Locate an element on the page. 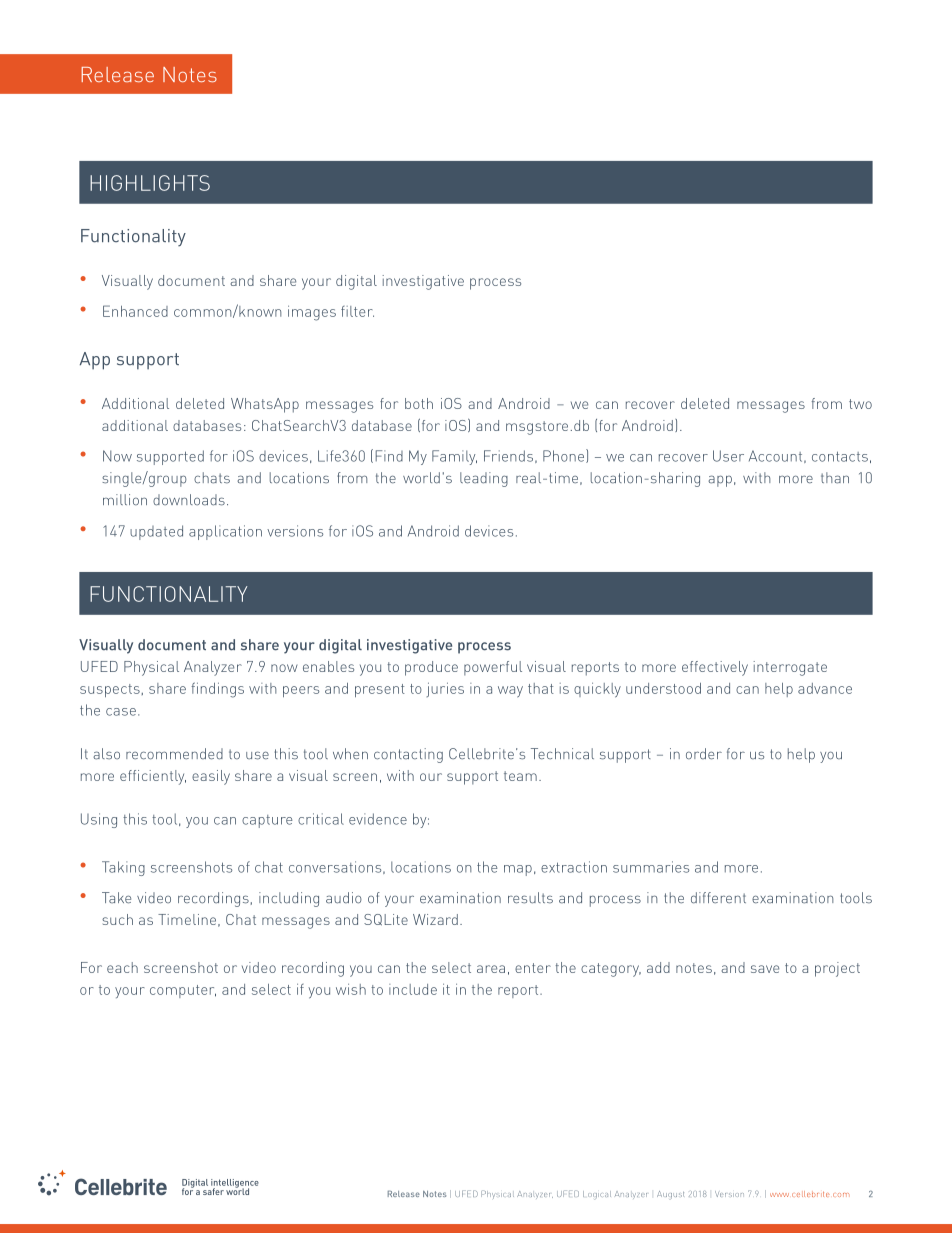 This image has width=952, height=1233. computer is located at coordinates (183, 991).
